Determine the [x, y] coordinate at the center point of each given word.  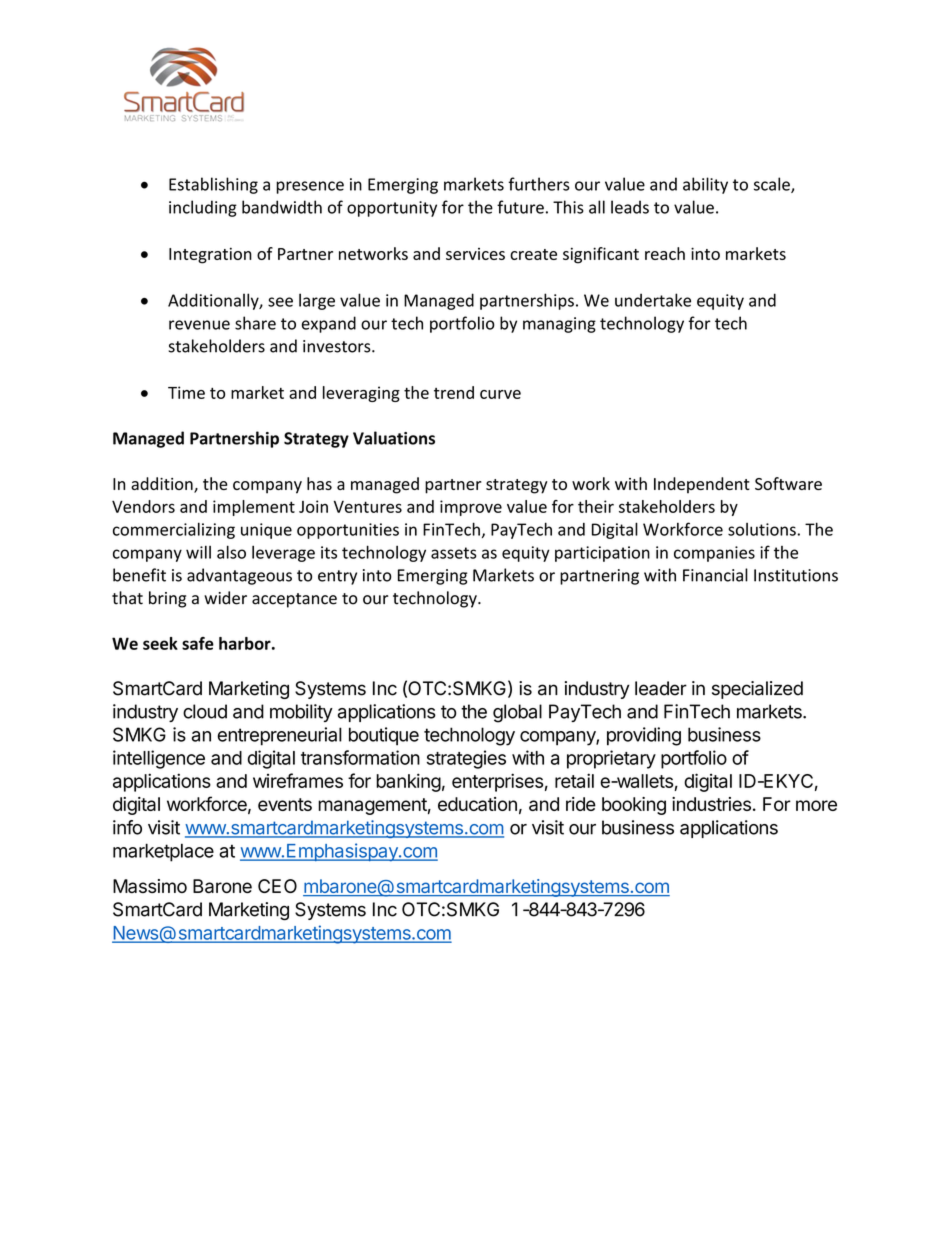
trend [454, 392]
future [520, 207]
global [517, 713]
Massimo [150, 886]
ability [705, 185]
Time [186, 392]
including [203, 208]
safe [198, 643]
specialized [757, 690]
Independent [702, 485]
